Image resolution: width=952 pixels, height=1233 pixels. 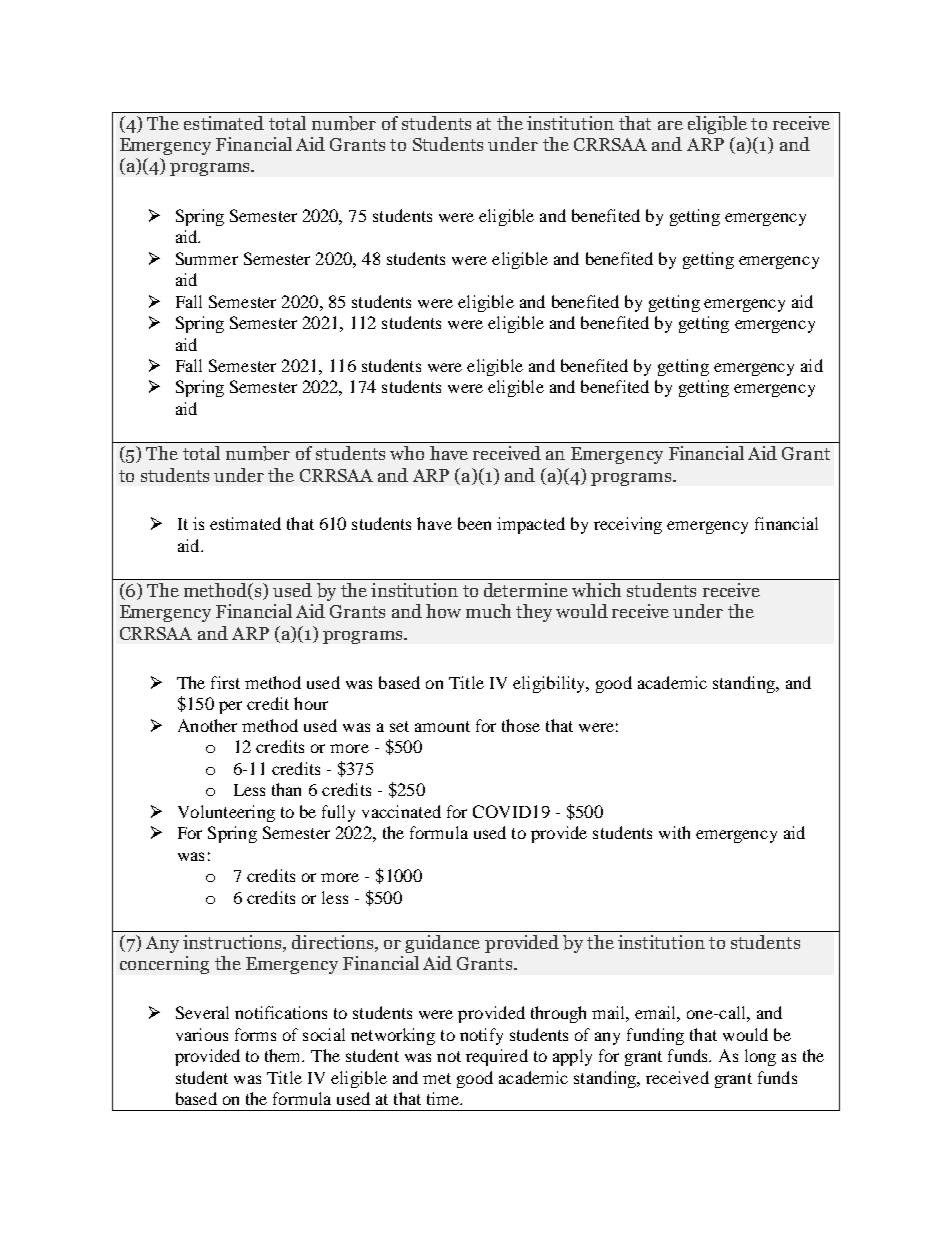 I want to click on Another, so click(x=207, y=725).
